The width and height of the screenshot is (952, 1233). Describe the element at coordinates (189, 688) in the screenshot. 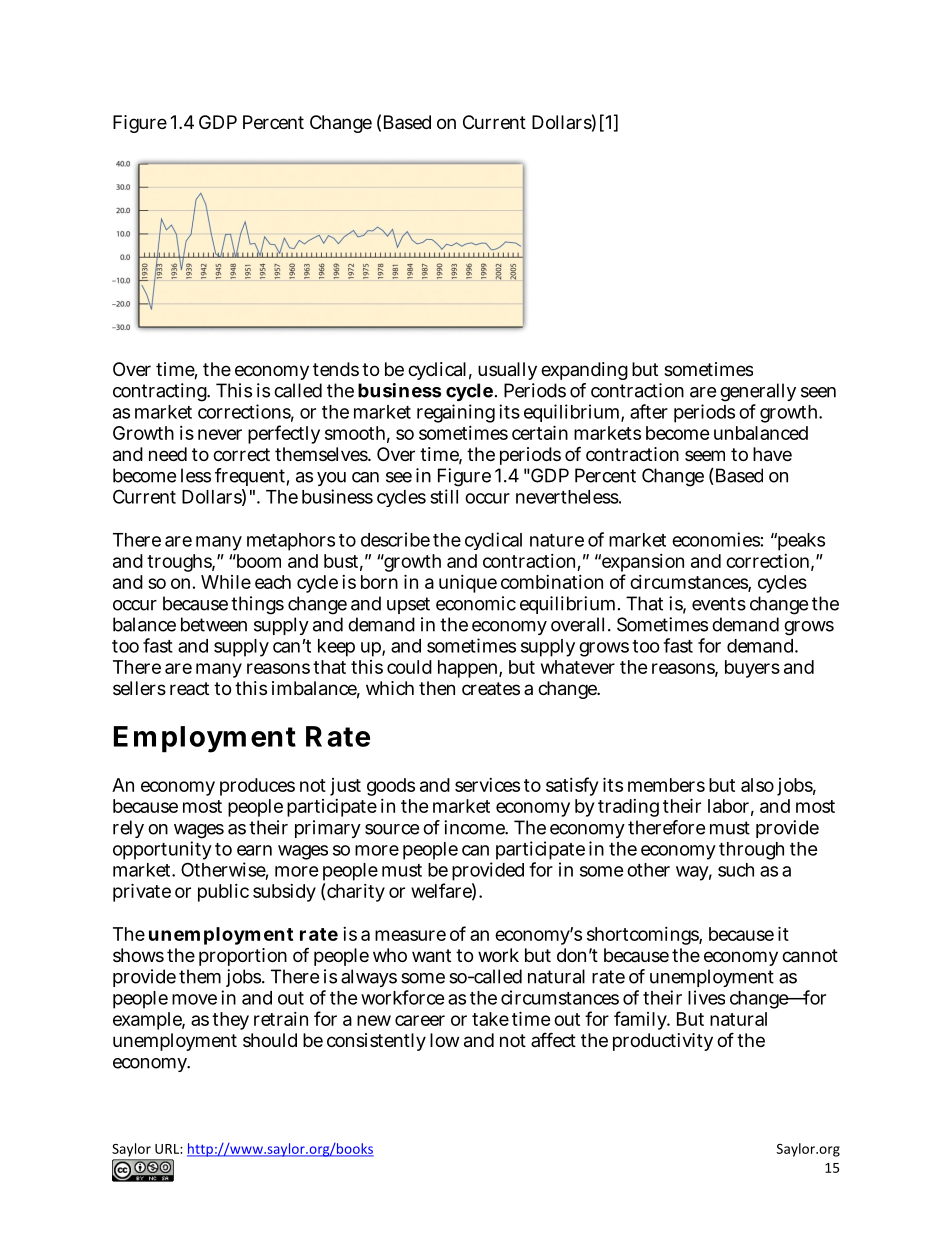

I see `react` at that location.
